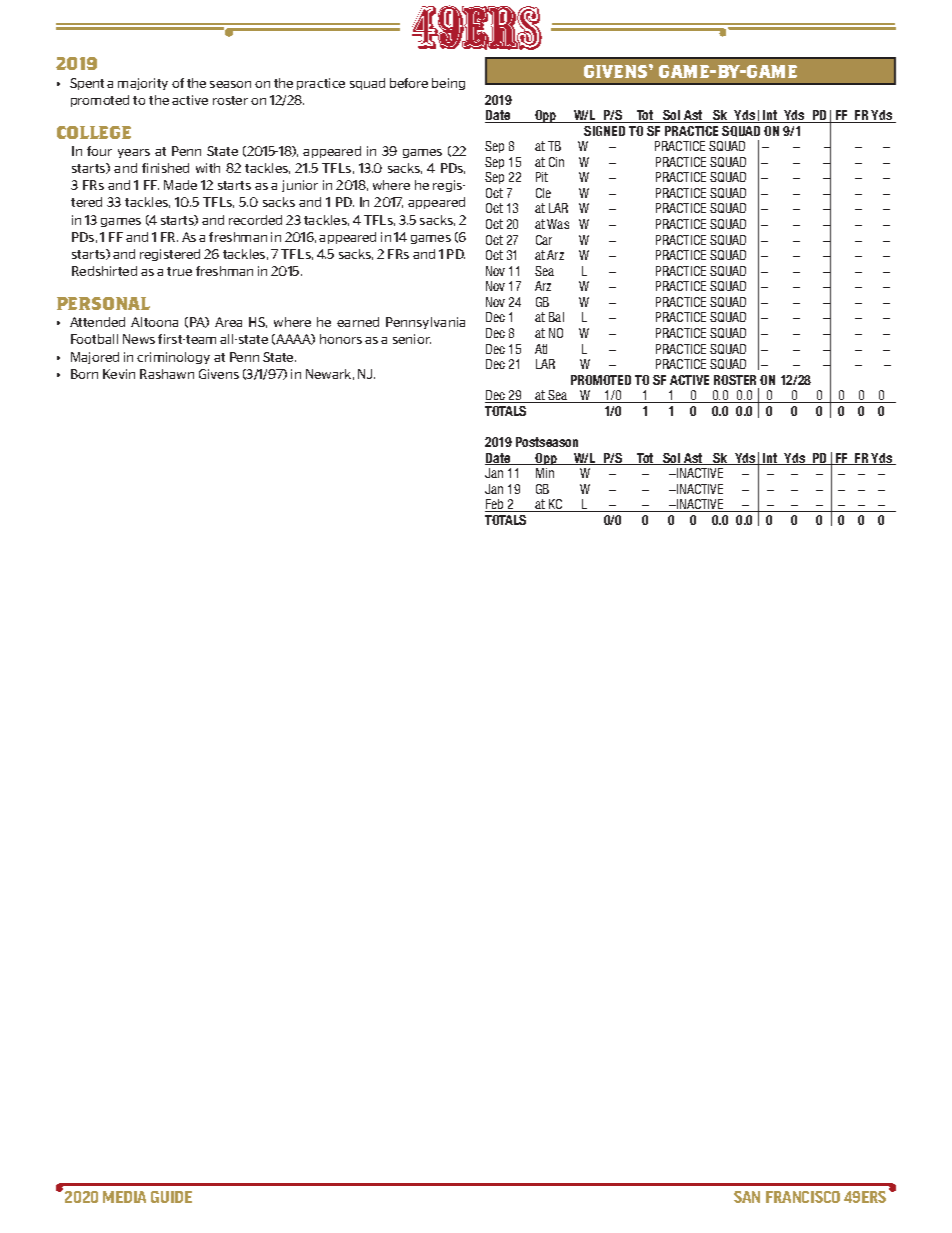 The height and width of the page is (1233, 952). What do you see at coordinates (119, 374) in the page?
I see `Kevin` at bounding box center [119, 374].
